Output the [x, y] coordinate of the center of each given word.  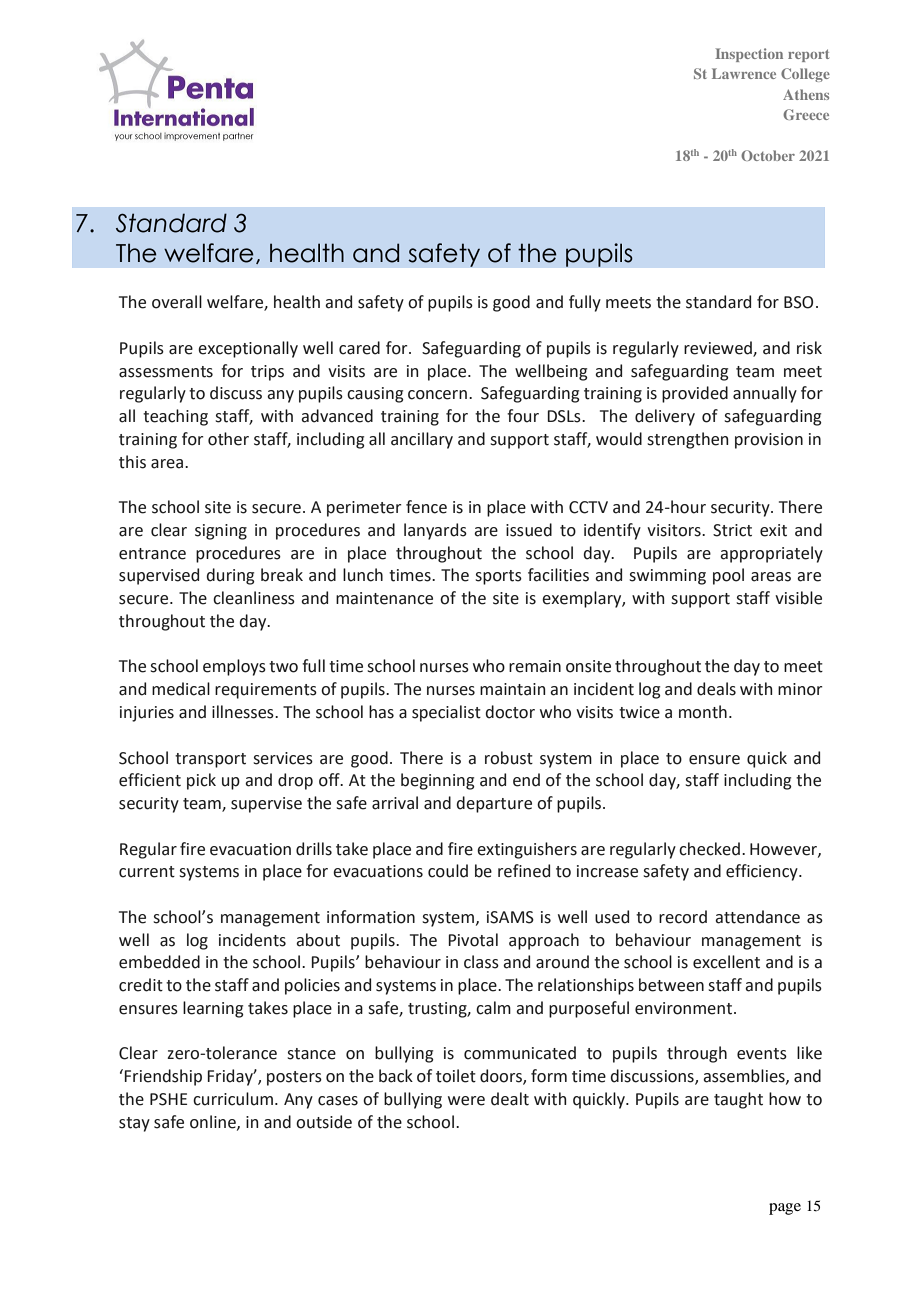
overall [177, 302]
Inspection [749, 55]
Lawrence [744, 73]
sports [498, 577]
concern [437, 395]
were [466, 1101]
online [214, 1122]
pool [728, 576]
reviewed [719, 349]
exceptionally [248, 349]
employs [234, 667]
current [147, 872]
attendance [757, 917]
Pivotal [473, 940]
